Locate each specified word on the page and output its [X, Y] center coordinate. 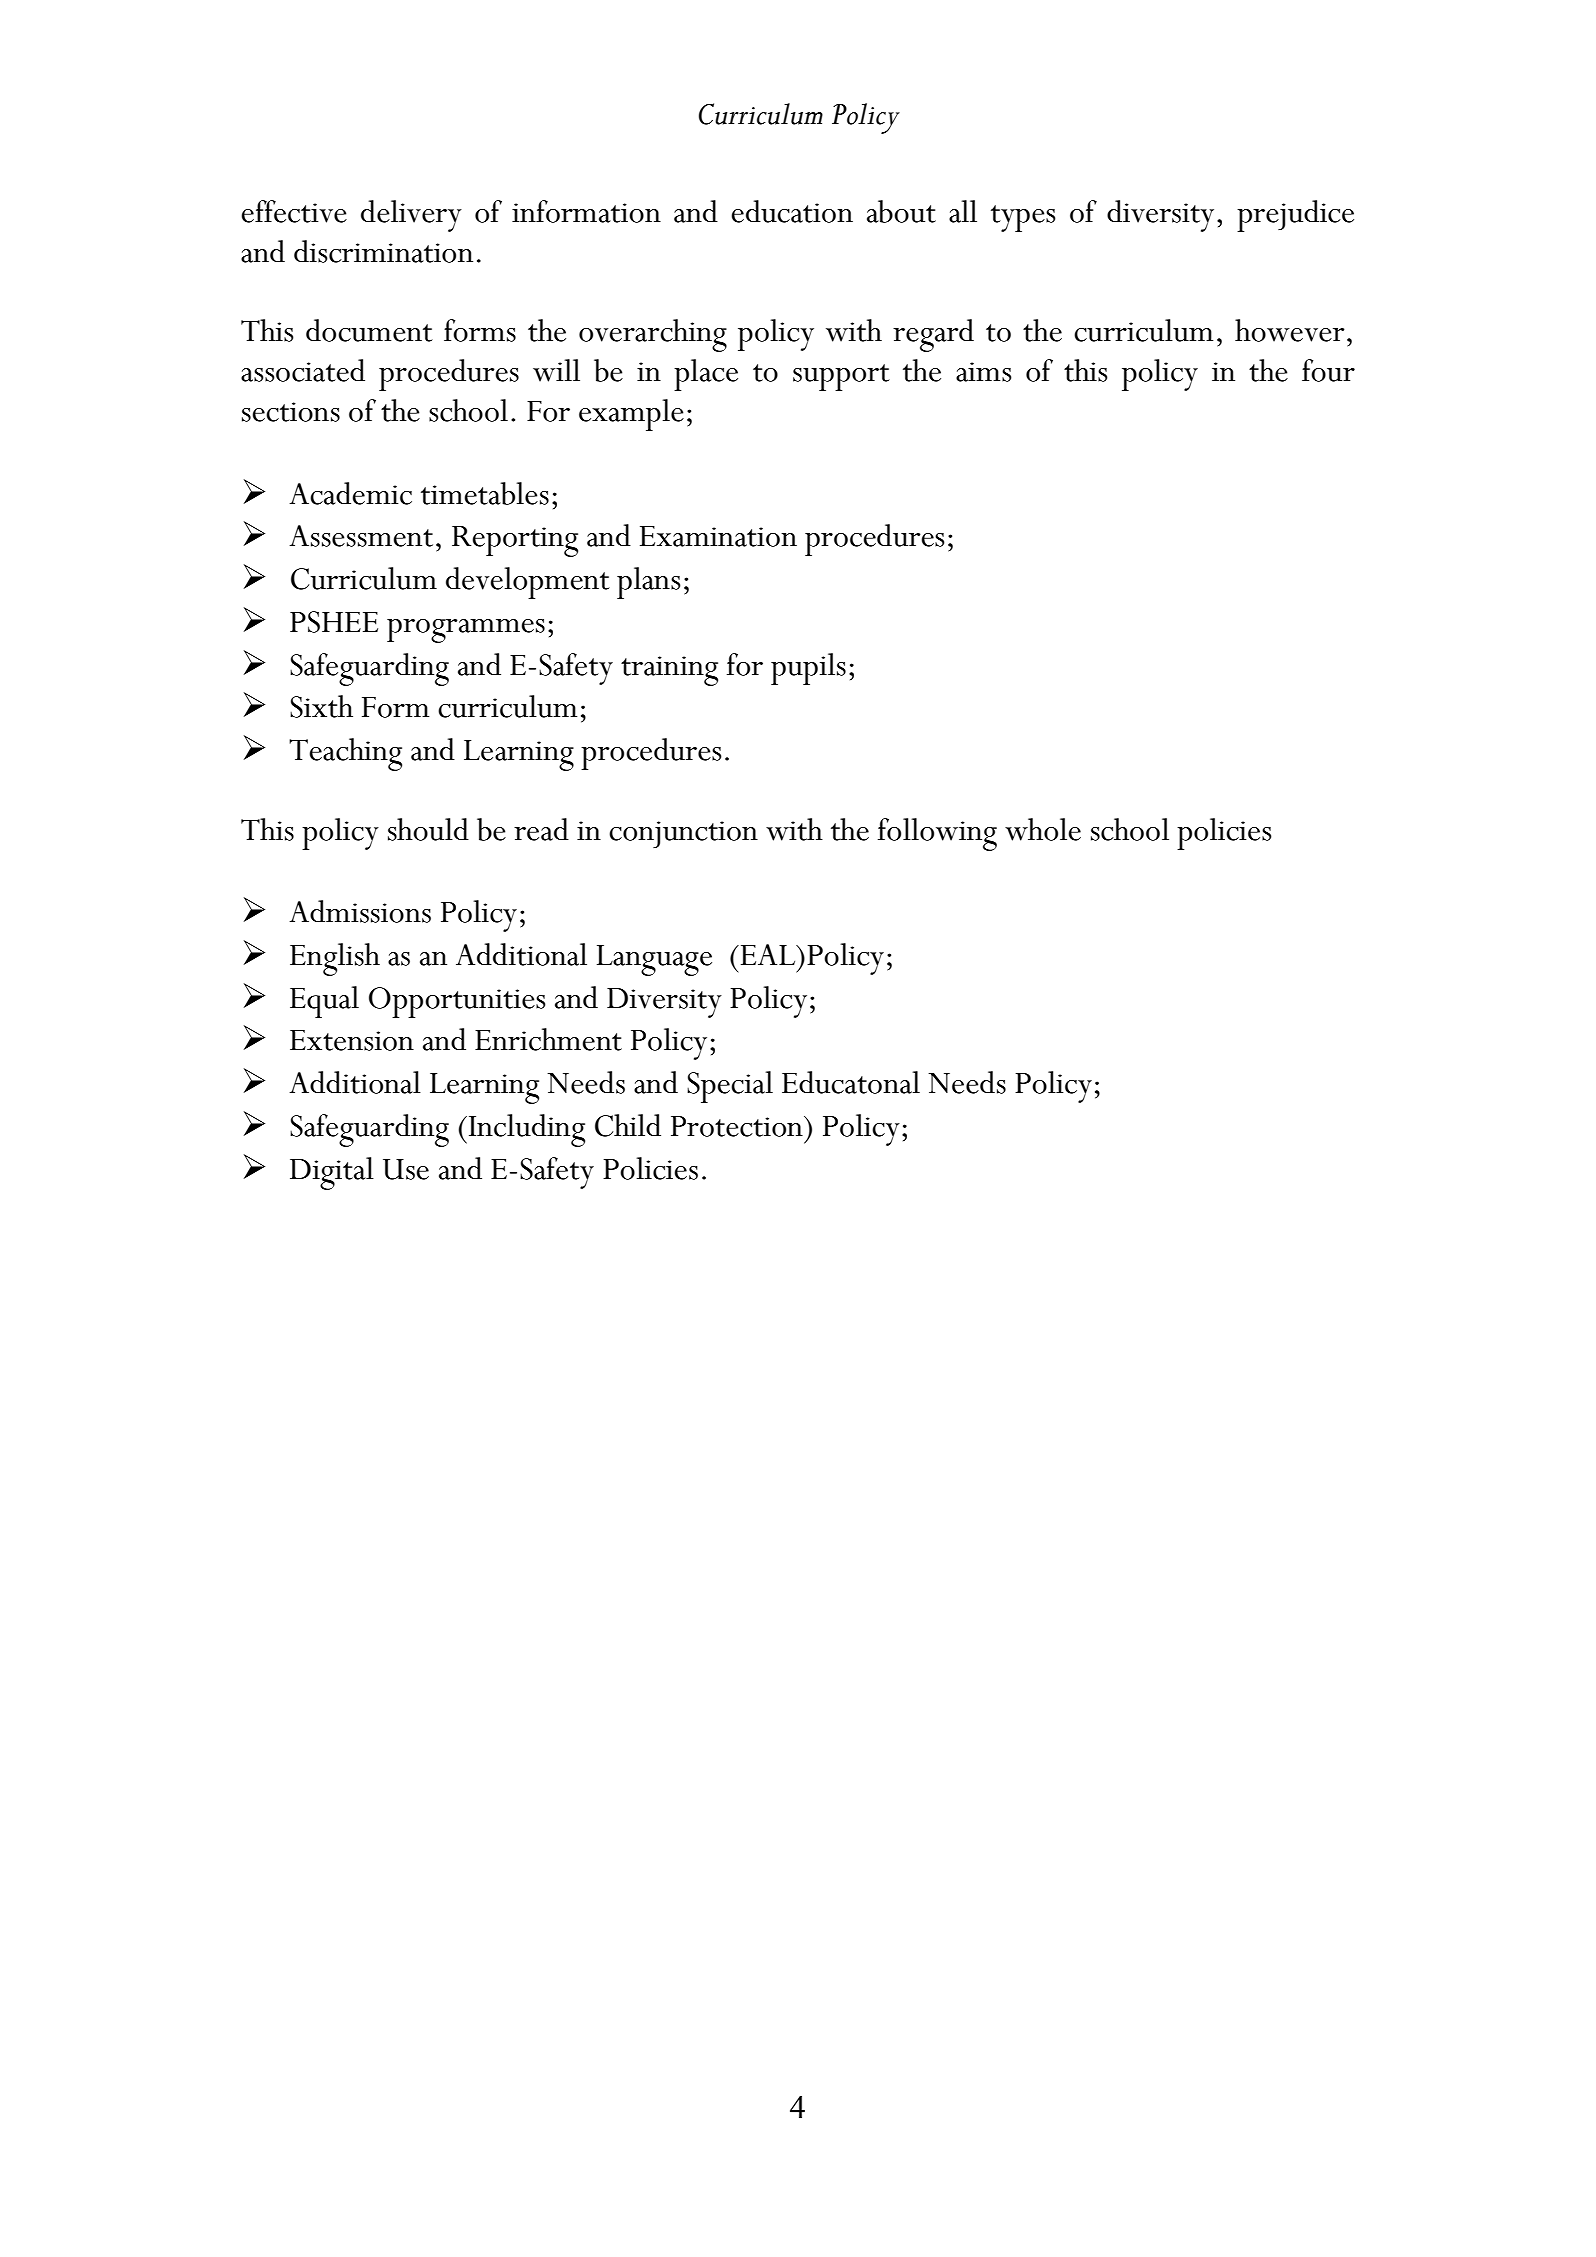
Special [730, 1087]
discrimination [383, 251]
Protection [738, 1126]
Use [406, 1169]
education [792, 211]
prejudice [1295, 216]
